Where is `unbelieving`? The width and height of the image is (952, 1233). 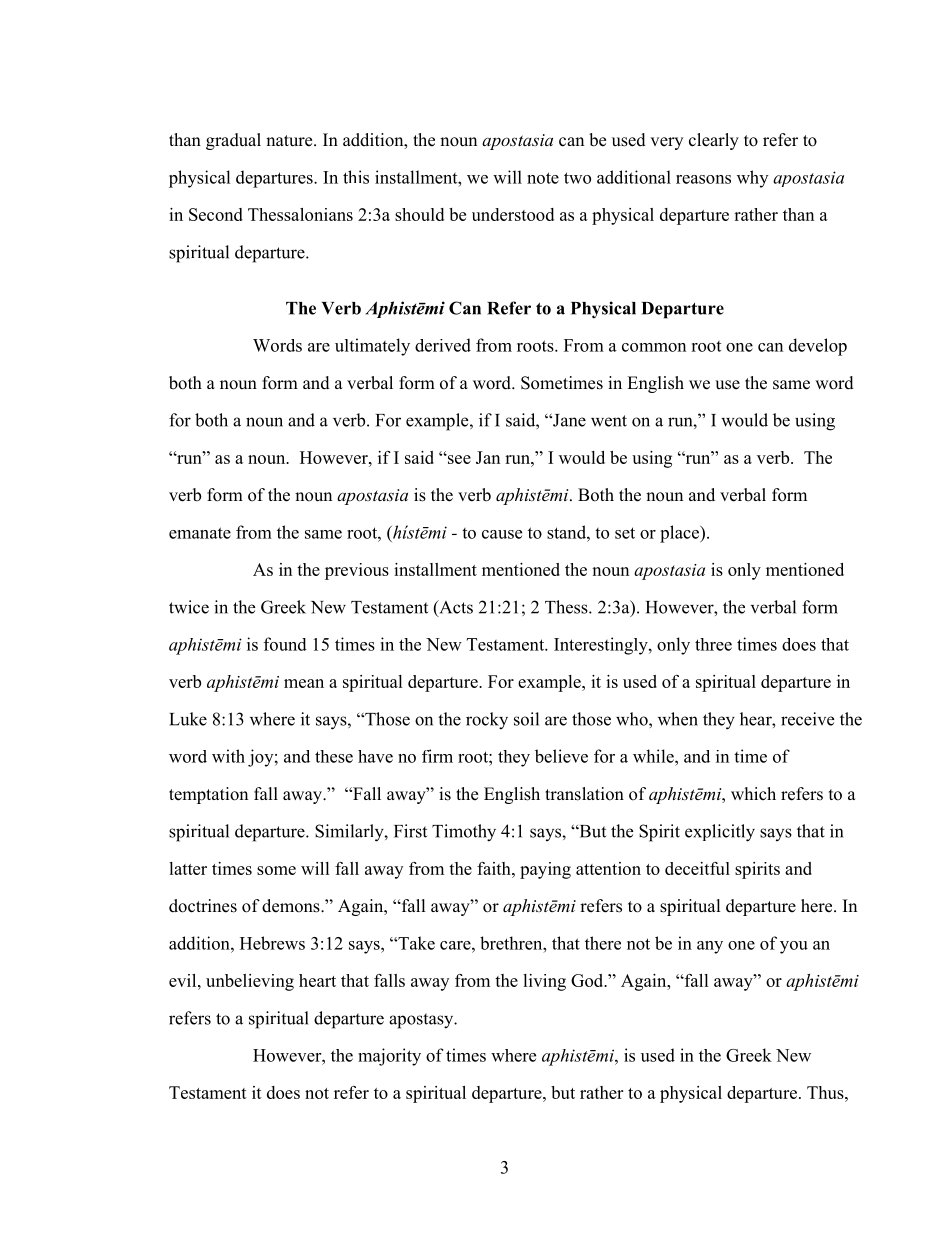
unbelieving is located at coordinates (250, 982).
